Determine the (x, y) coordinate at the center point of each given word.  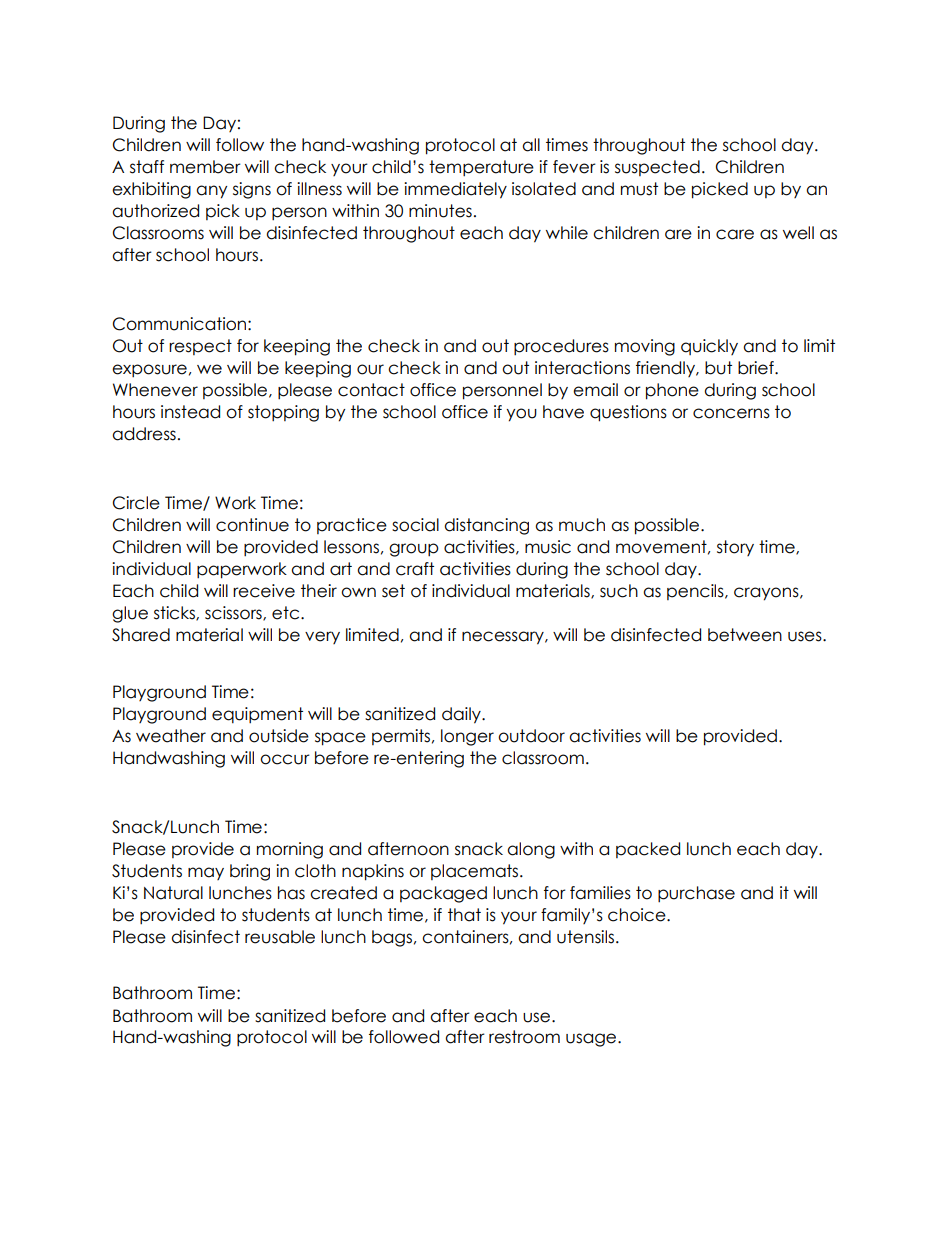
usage (592, 1040)
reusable (280, 937)
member (205, 167)
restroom (524, 1037)
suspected (657, 168)
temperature (481, 168)
